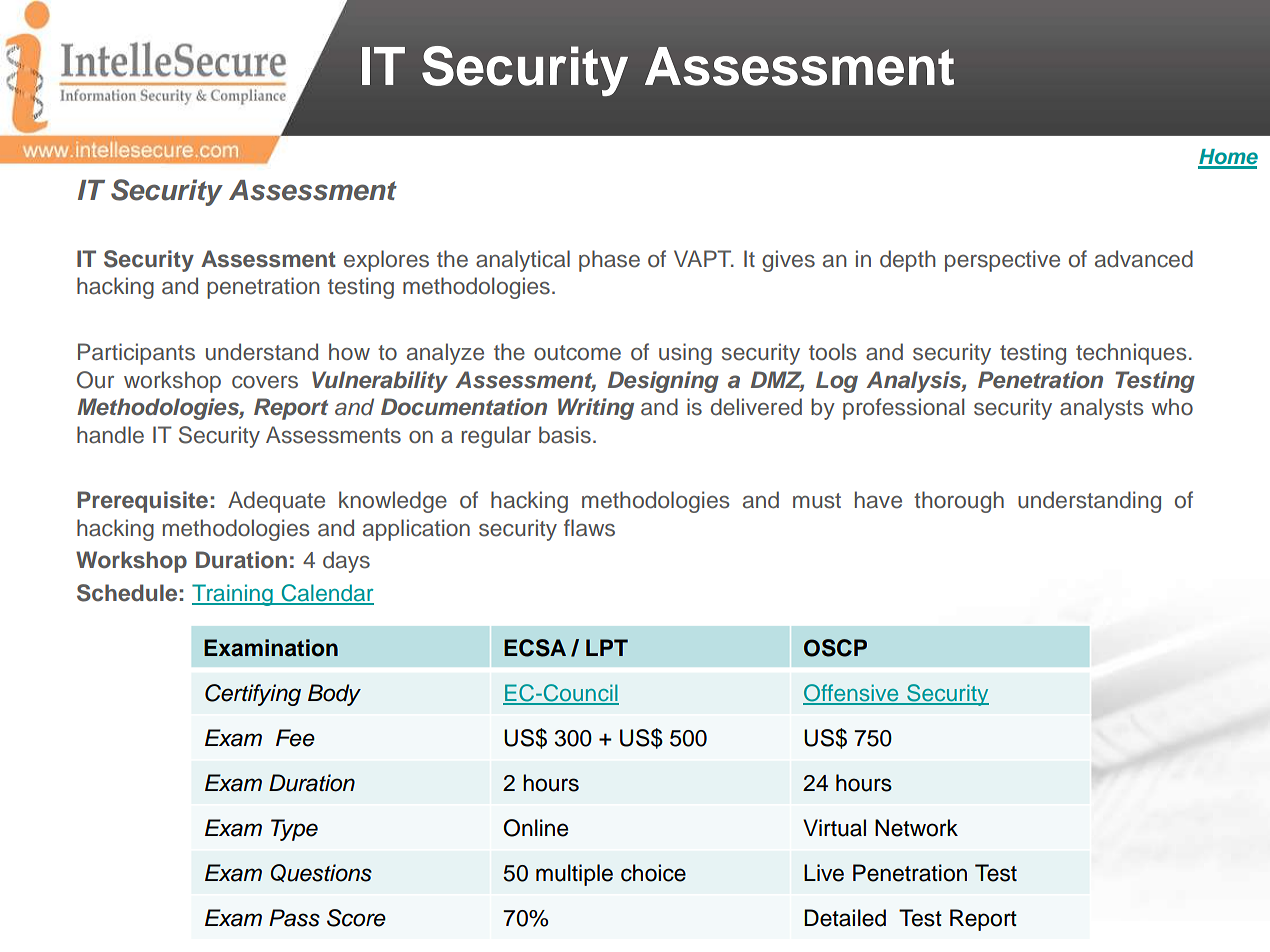  I want to click on Offensive, so click(852, 694).
